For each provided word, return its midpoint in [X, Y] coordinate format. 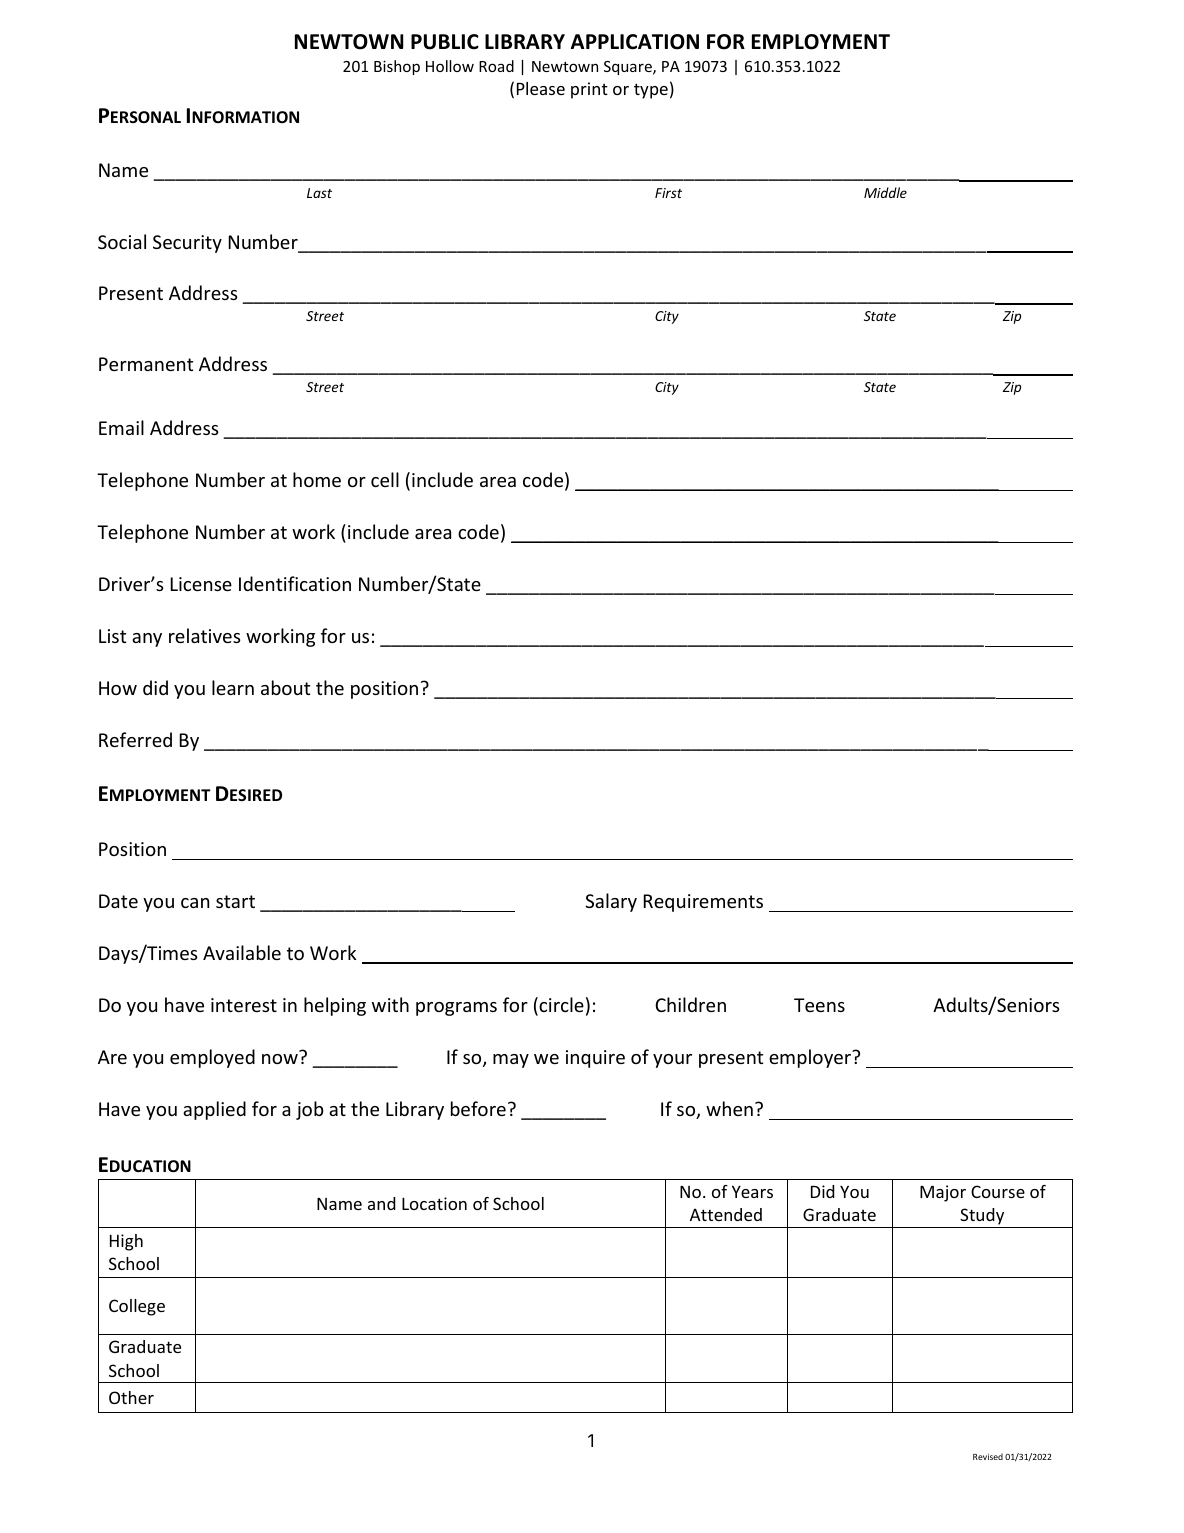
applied [214, 1110]
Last [319, 193]
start [235, 901]
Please [541, 88]
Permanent [146, 364]
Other [131, 1397]
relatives [205, 635]
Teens [819, 1005]
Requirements [703, 903]
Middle [885, 192]
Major [943, 1193]
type [651, 91]
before [478, 1108]
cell [385, 479]
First [668, 193]
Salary [611, 902]
